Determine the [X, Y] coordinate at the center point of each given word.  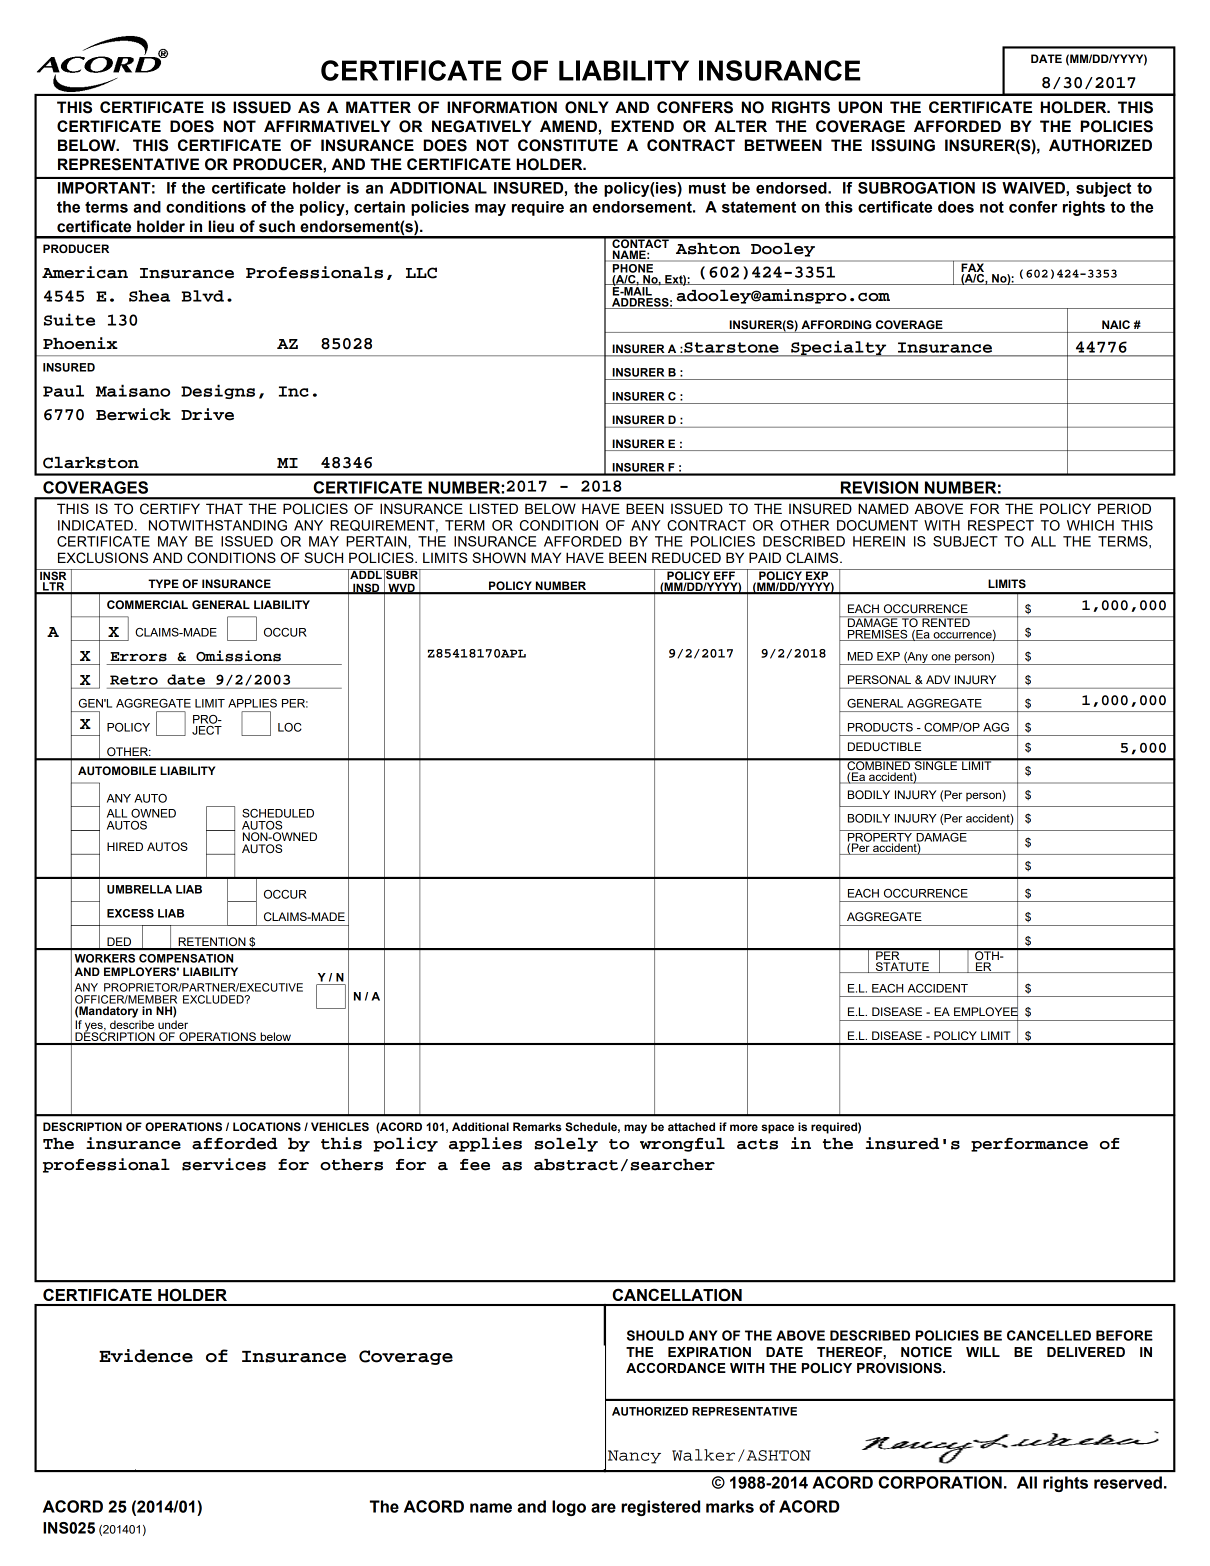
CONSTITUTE [568, 145]
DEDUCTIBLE [884, 746]
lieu [221, 226]
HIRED [125, 846]
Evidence [146, 1356]
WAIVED [1034, 189]
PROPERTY [879, 837]
